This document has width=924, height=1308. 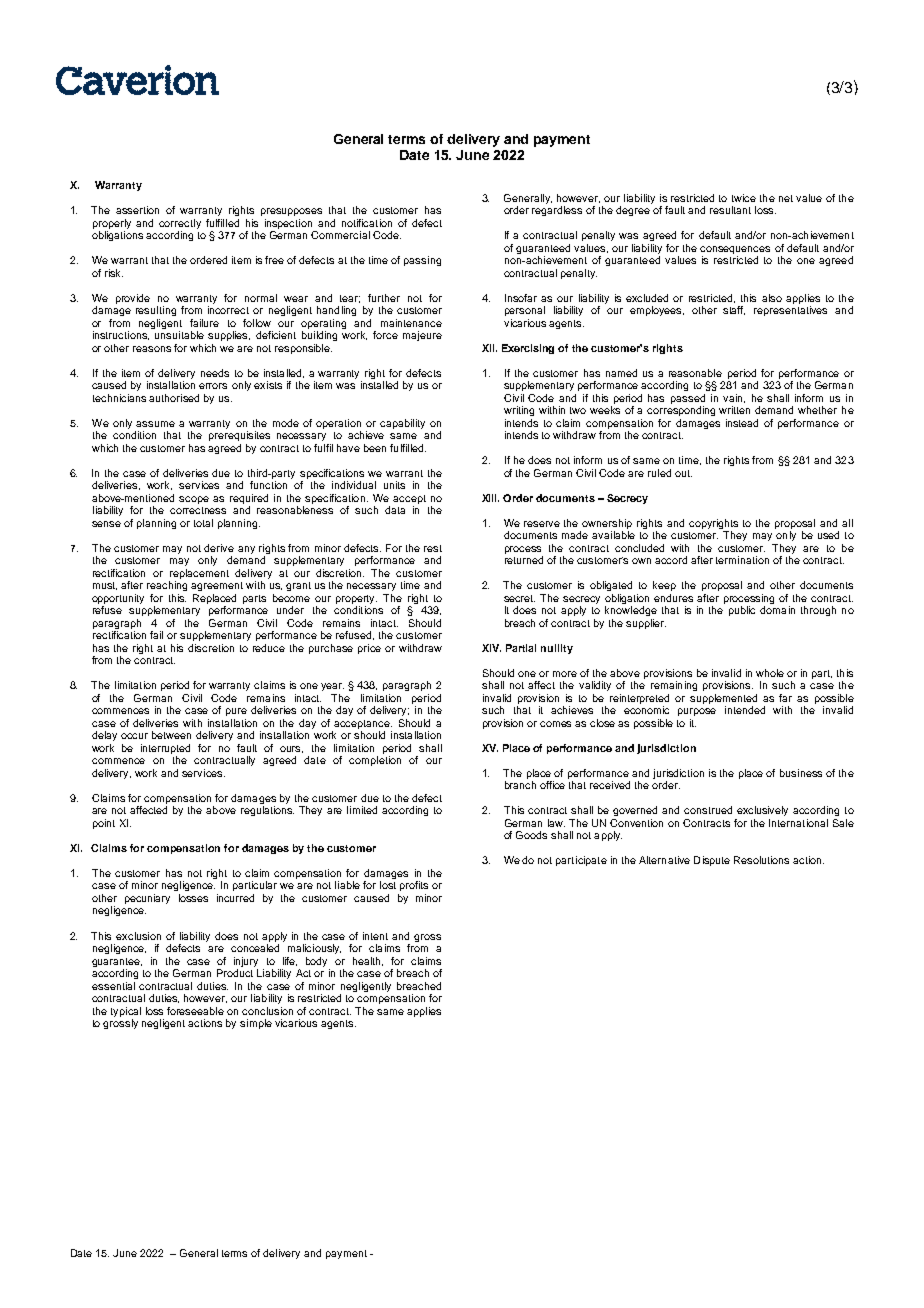 What do you see at coordinates (217, 586) in the document?
I see `agreement` at bounding box center [217, 586].
